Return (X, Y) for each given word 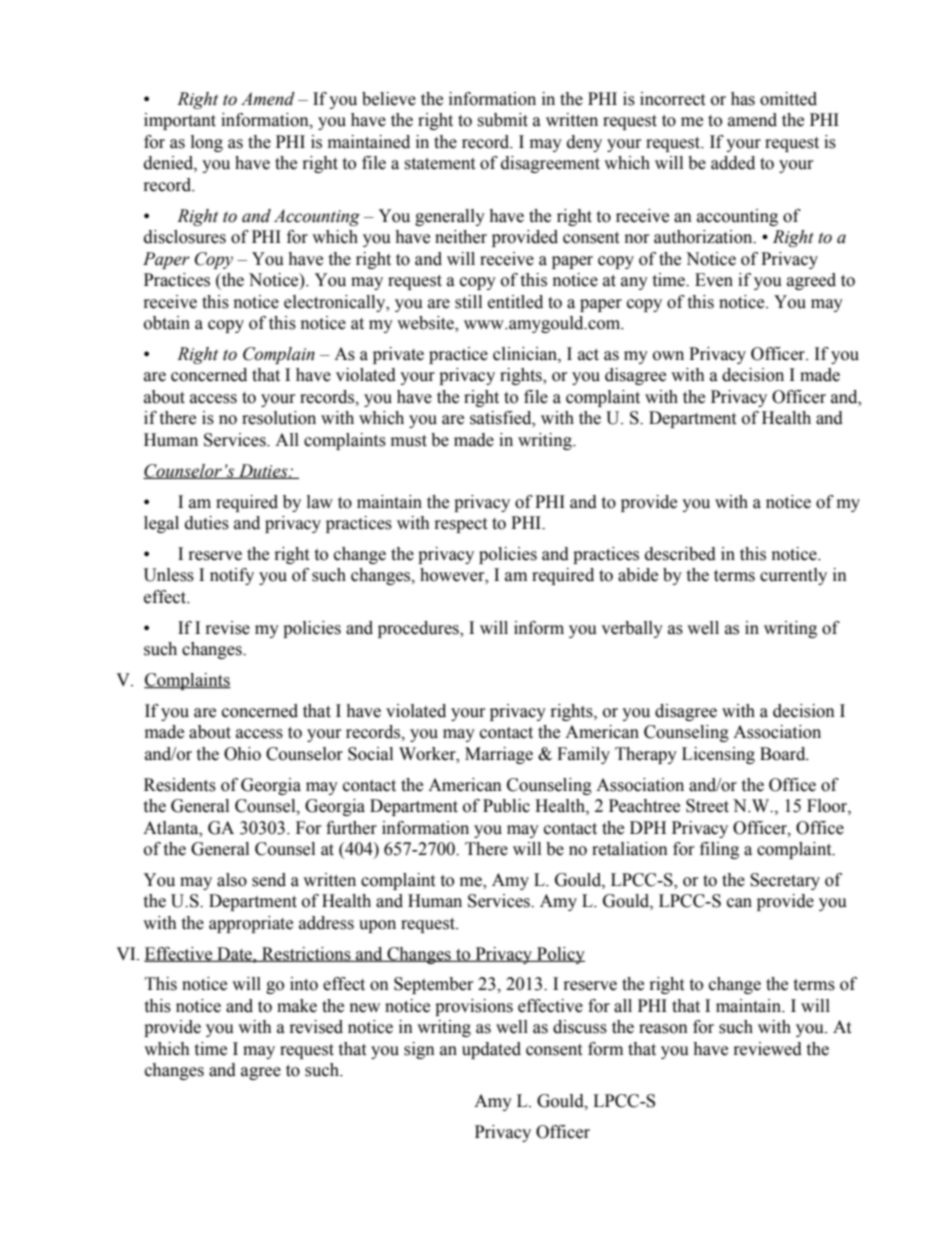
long (207, 143)
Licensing (718, 755)
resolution (279, 418)
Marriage (499, 755)
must (409, 441)
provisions (474, 1007)
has (743, 99)
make (297, 1006)
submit (502, 120)
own (668, 356)
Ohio (242, 754)
